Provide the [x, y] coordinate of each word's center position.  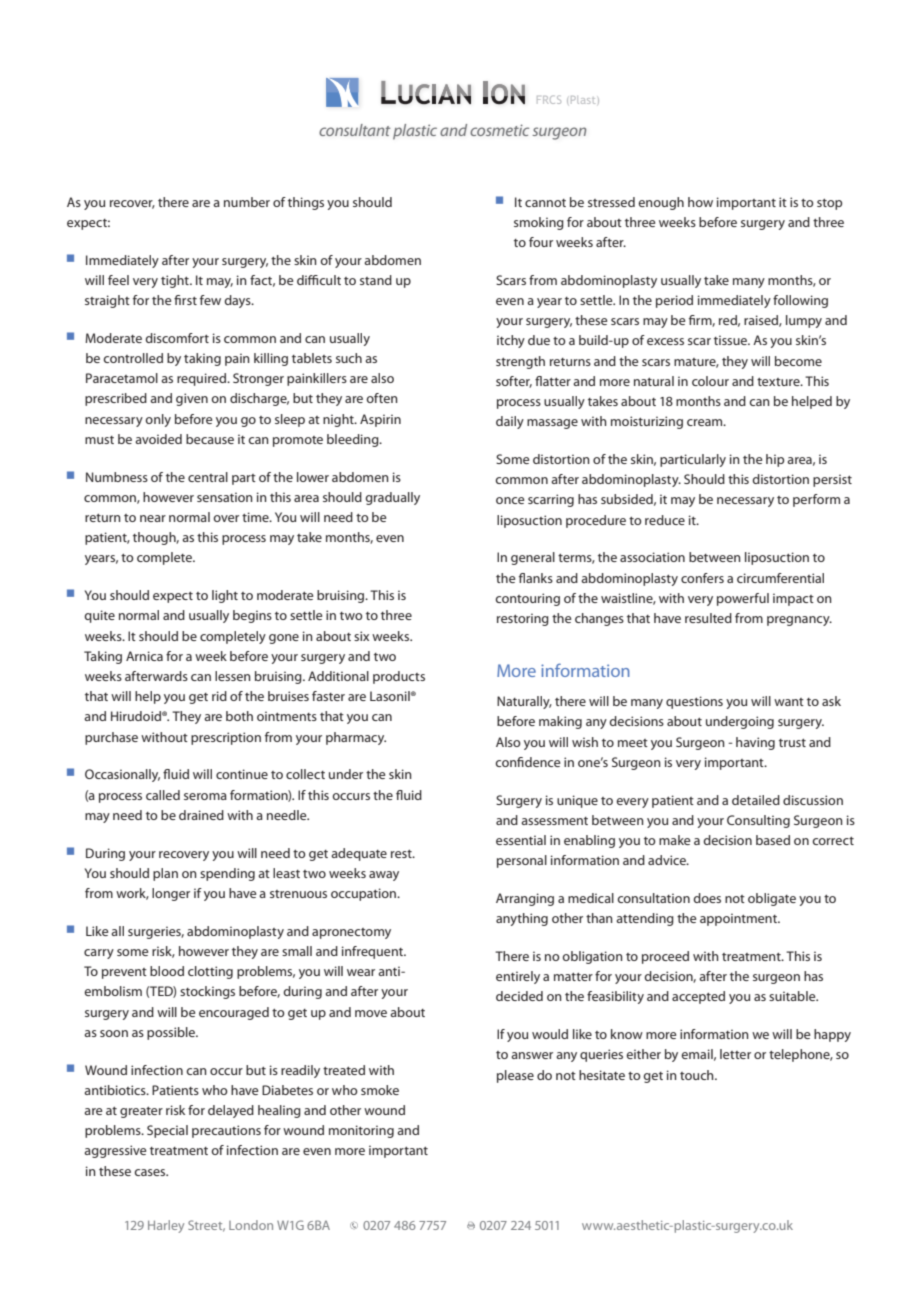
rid [219, 696]
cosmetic [499, 130]
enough [661, 203]
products [399, 677]
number [247, 202]
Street [206, 1226]
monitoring [361, 1131]
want [789, 702]
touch [698, 1075]
